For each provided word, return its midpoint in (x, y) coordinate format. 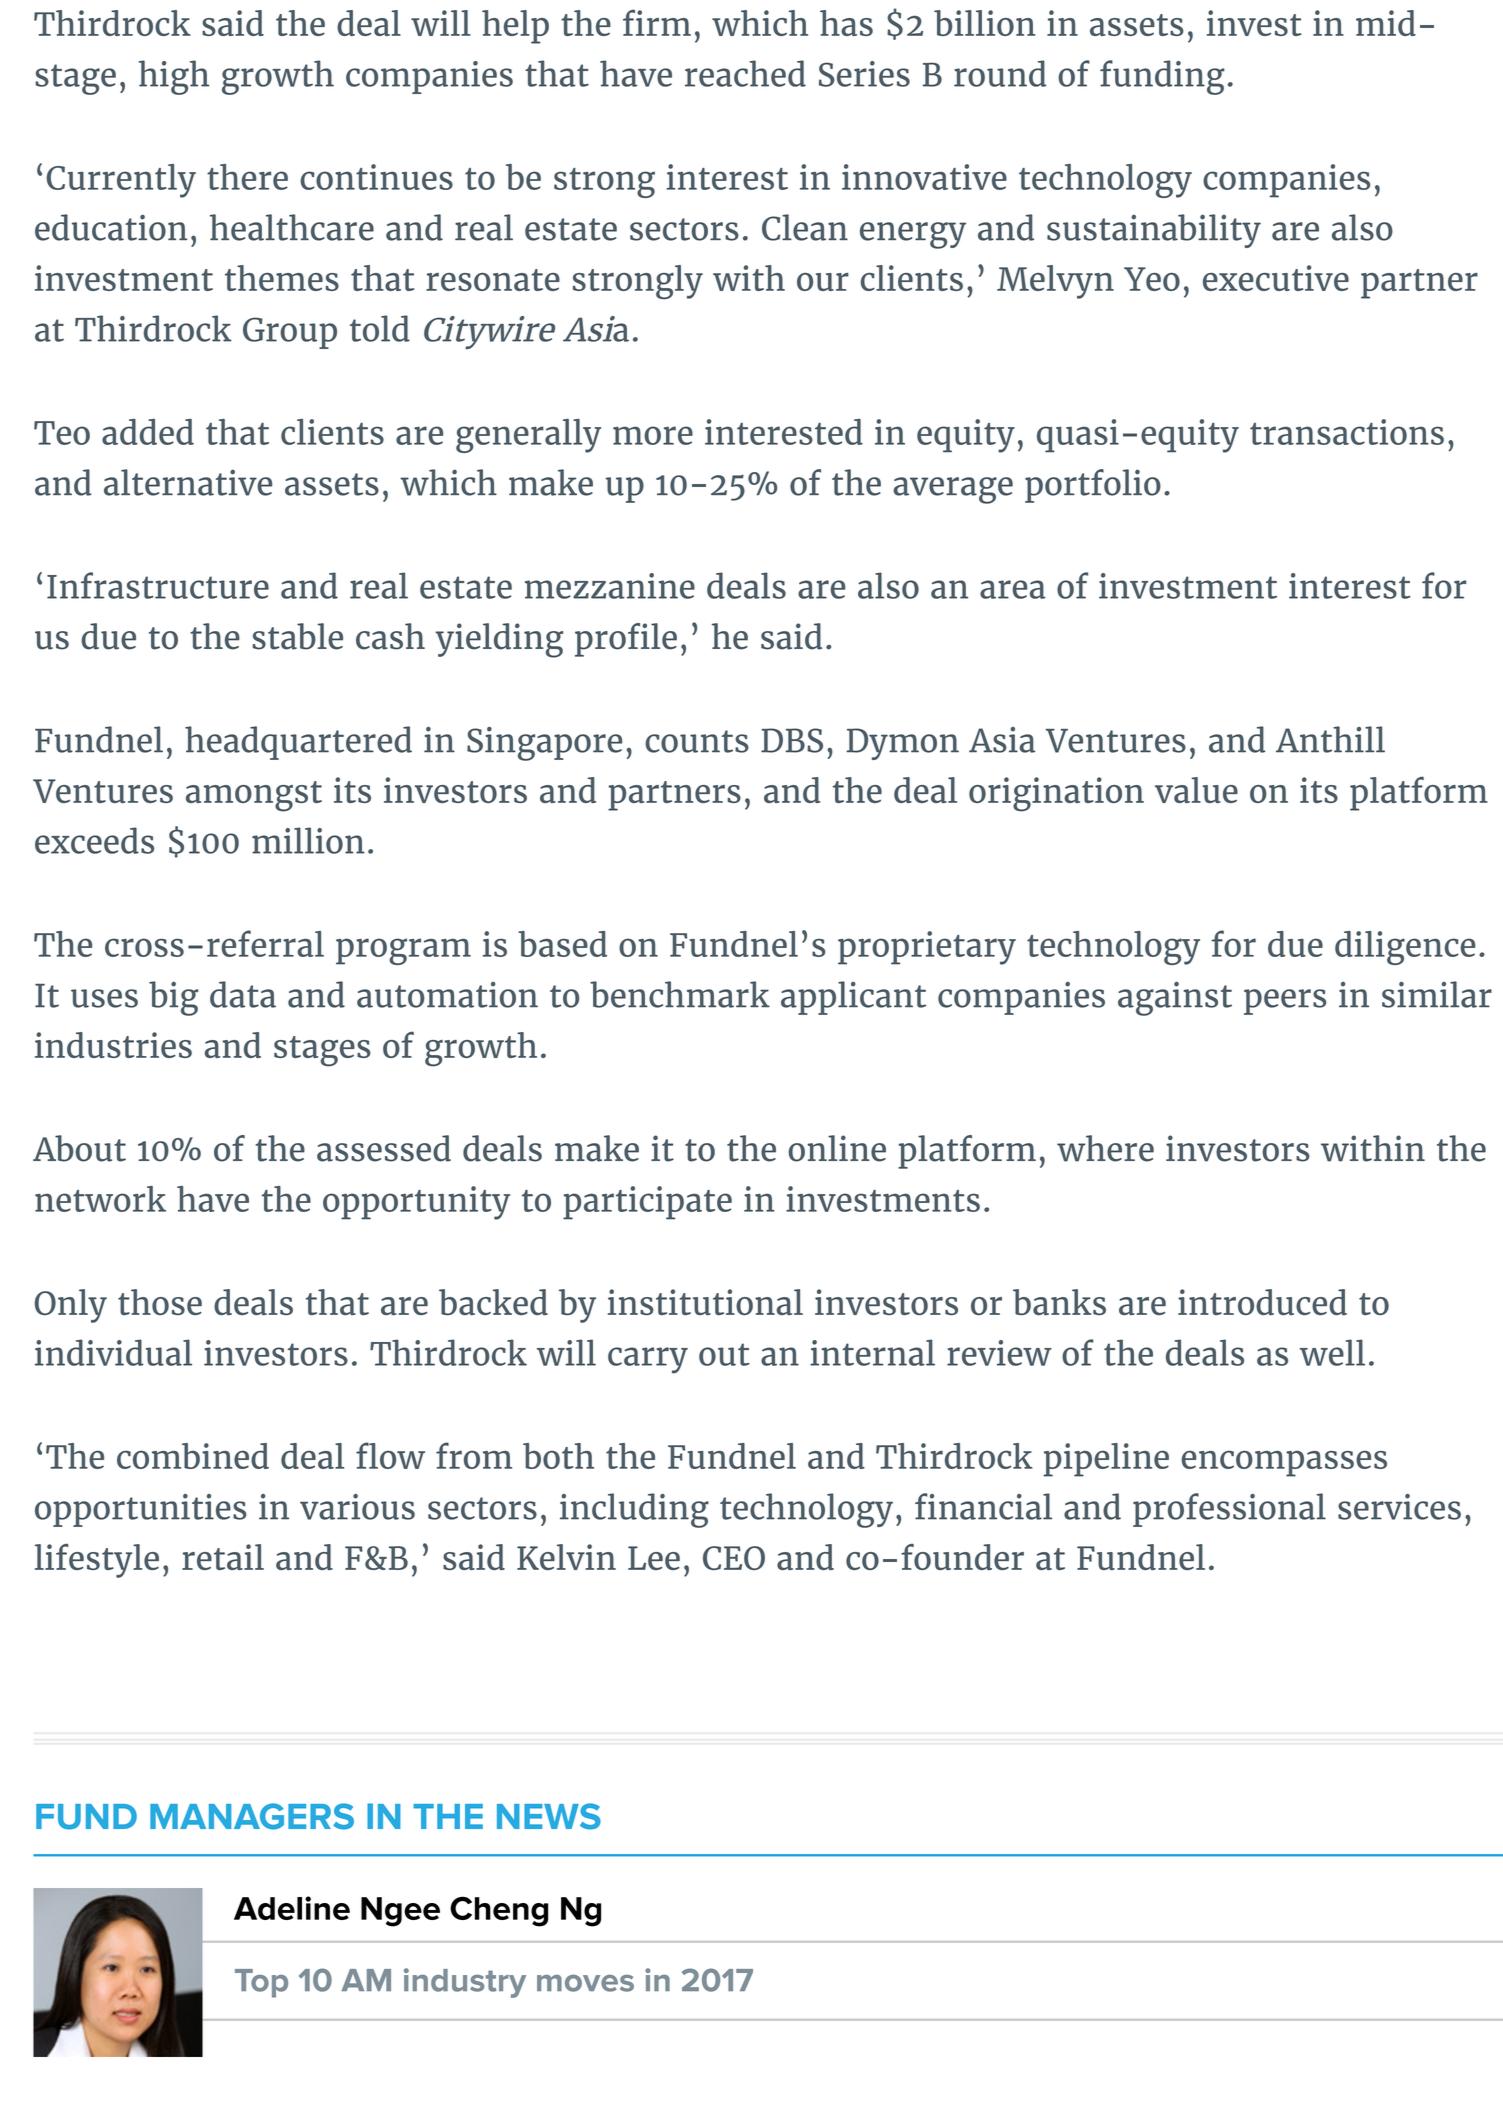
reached (745, 73)
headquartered (298, 743)
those (160, 1302)
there (247, 177)
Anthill (1330, 739)
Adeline (292, 1908)
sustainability (1154, 231)
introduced (1262, 1302)
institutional (705, 1302)
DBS (792, 740)
